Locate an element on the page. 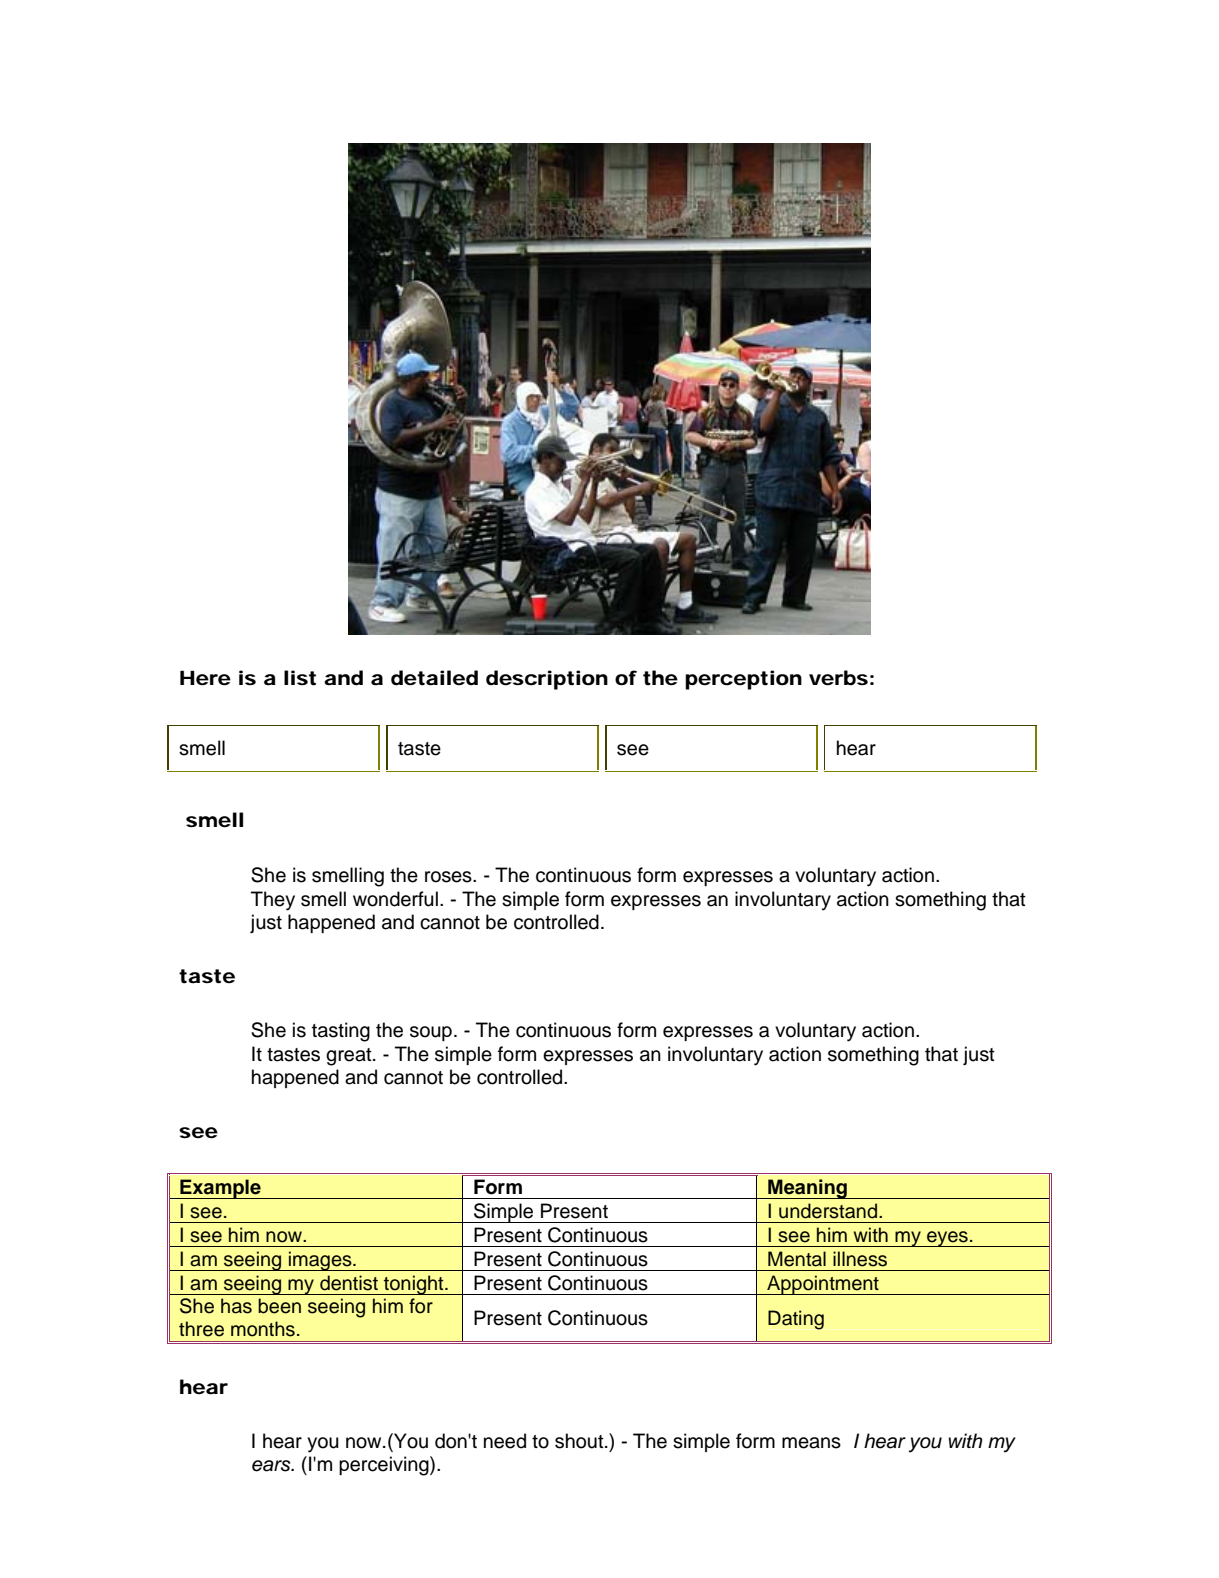  description is located at coordinates (547, 680).
